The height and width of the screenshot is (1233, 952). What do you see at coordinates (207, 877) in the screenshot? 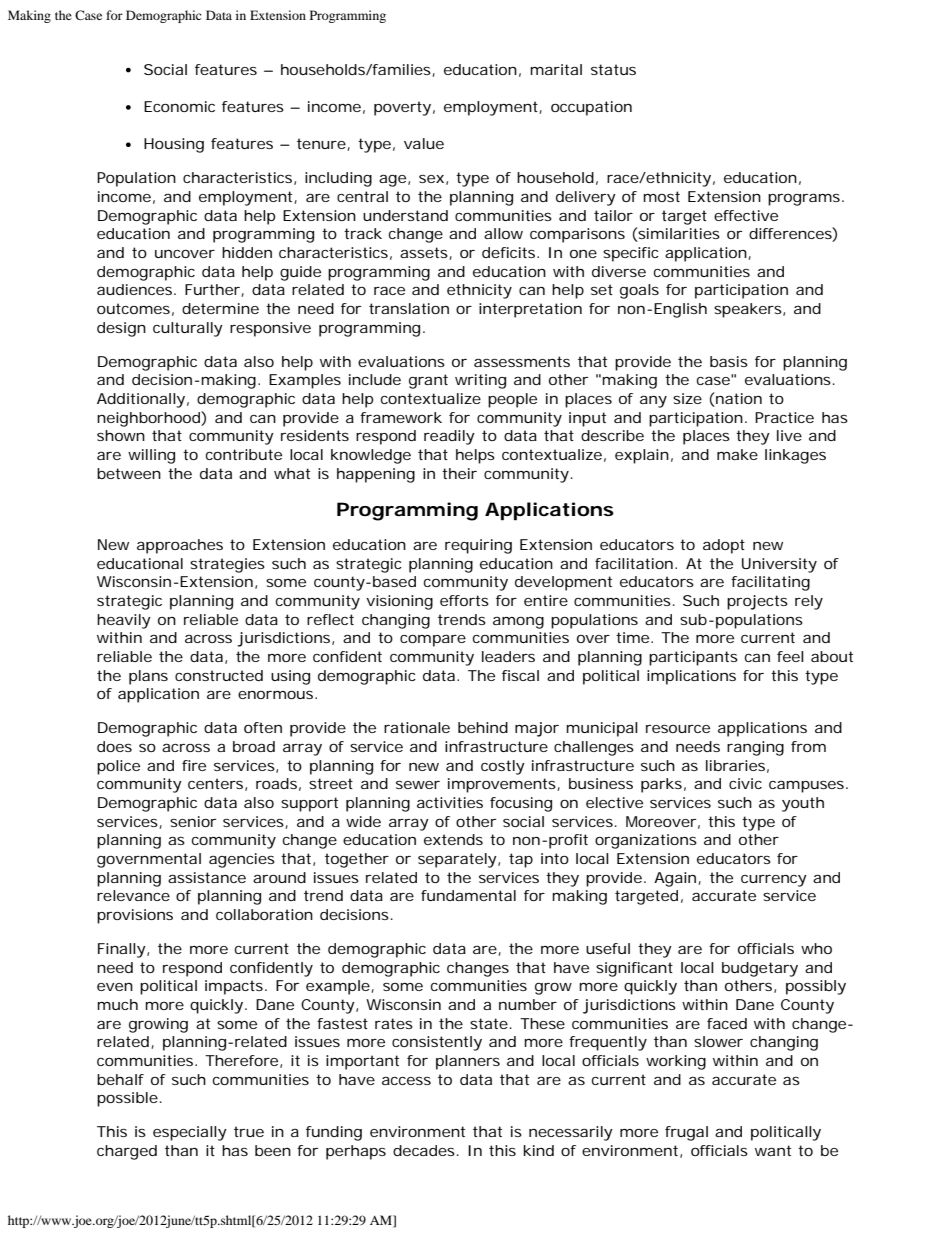
I see `assistance` at bounding box center [207, 877].
